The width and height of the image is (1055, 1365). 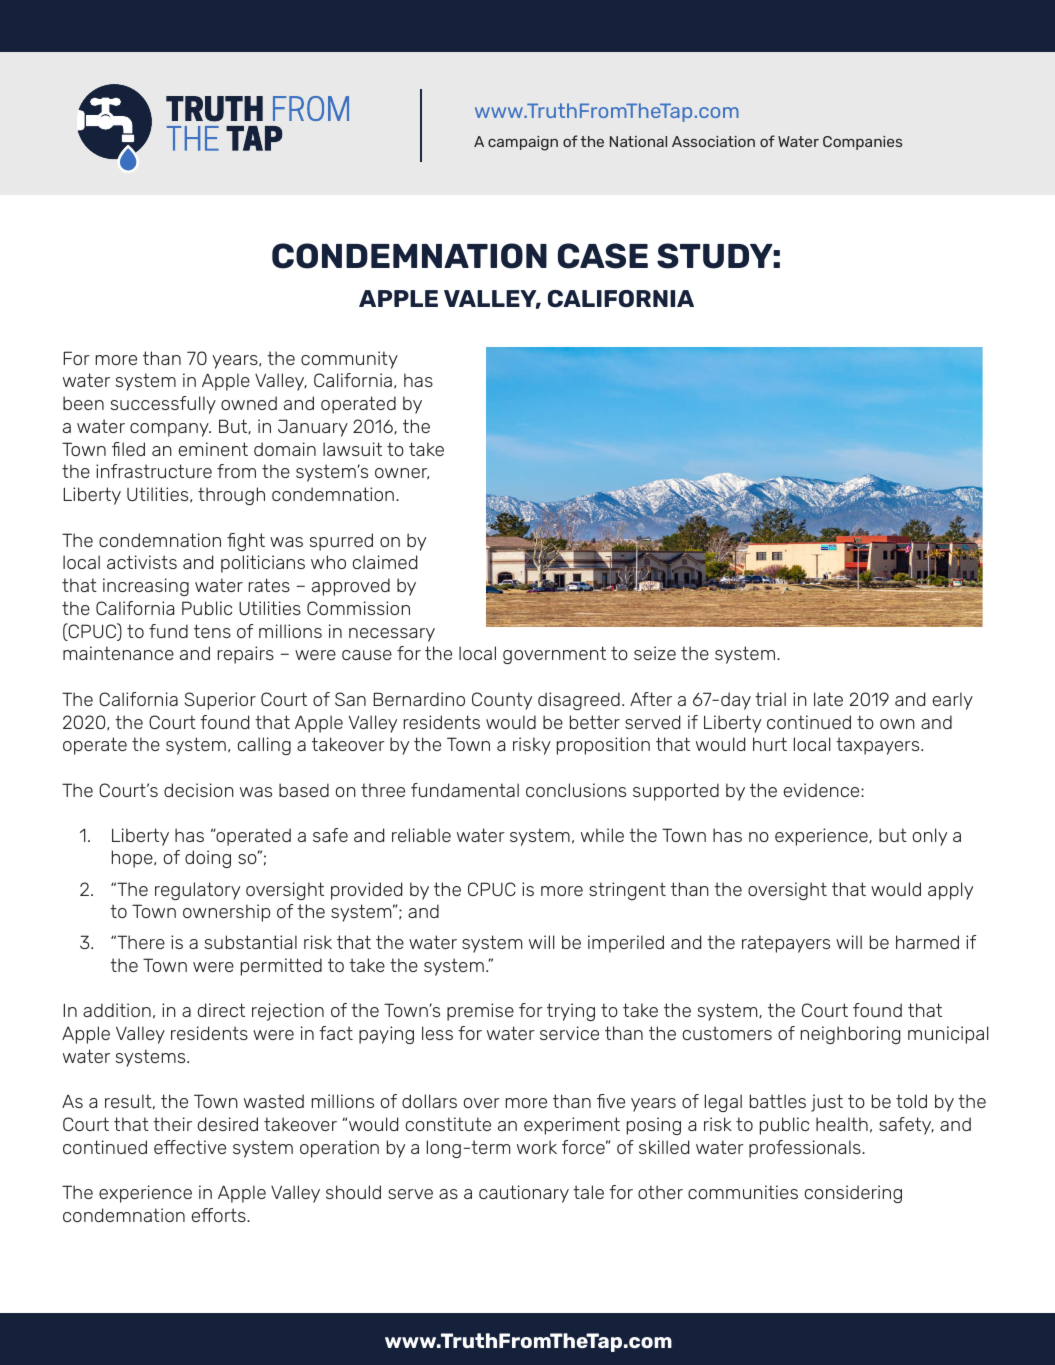 I want to click on regulatory, so click(x=197, y=891).
